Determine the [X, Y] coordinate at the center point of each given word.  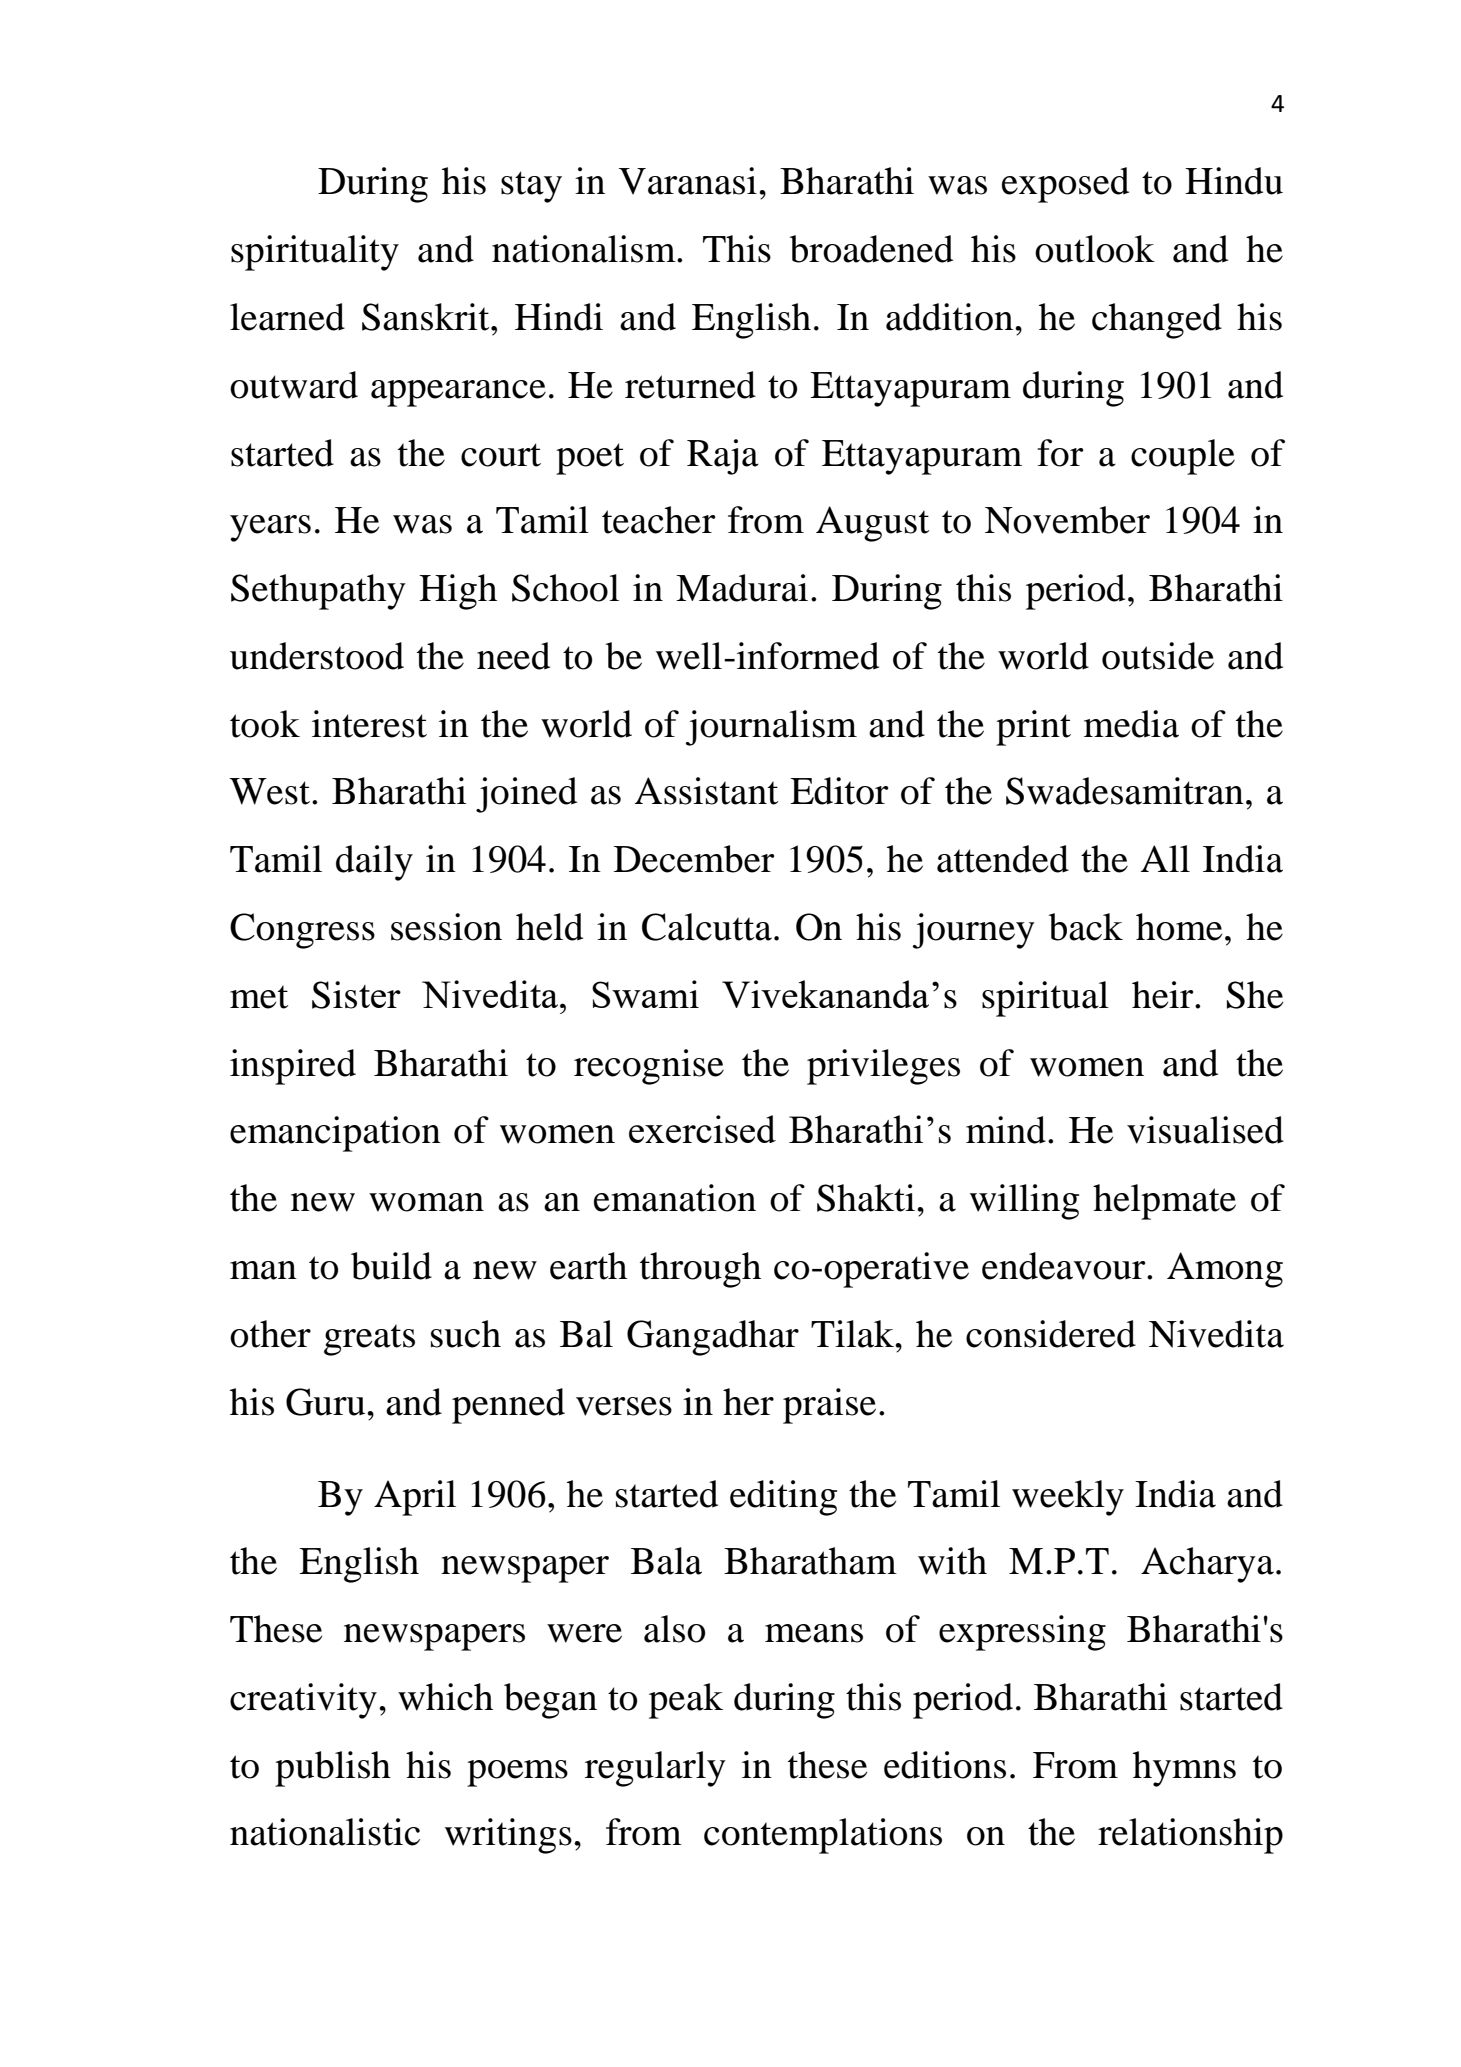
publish [333, 1769]
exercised [702, 1129]
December [694, 859]
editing [783, 1498]
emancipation [335, 1134]
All [1165, 858]
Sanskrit [427, 317]
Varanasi [688, 181]
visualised [1205, 1130]
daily [374, 863]
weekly [1068, 1498]
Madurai [742, 588]
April [415, 1498]
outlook [1095, 249]
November [1067, 520]
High [458, 592]
